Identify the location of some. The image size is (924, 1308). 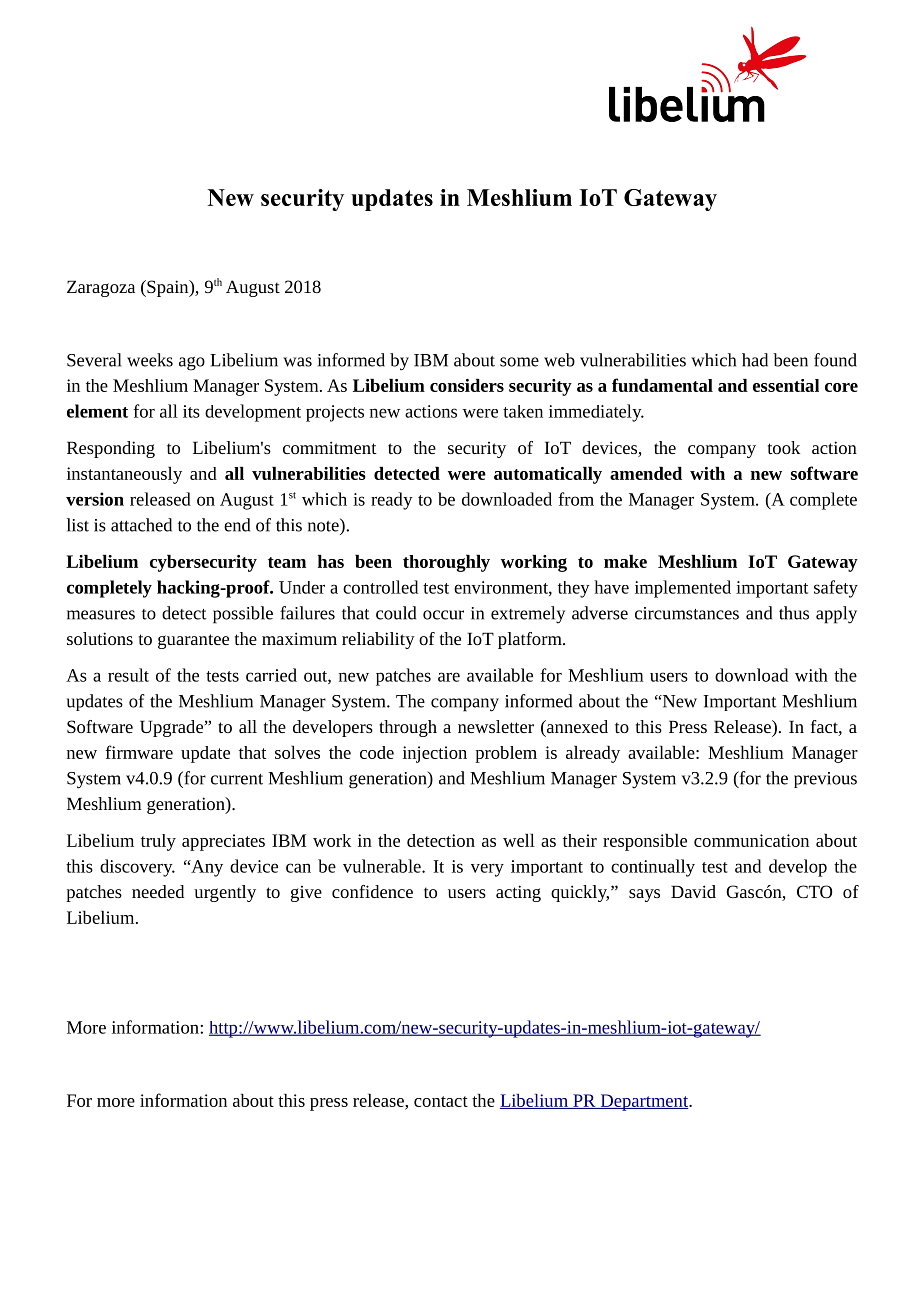
(519, 362).
